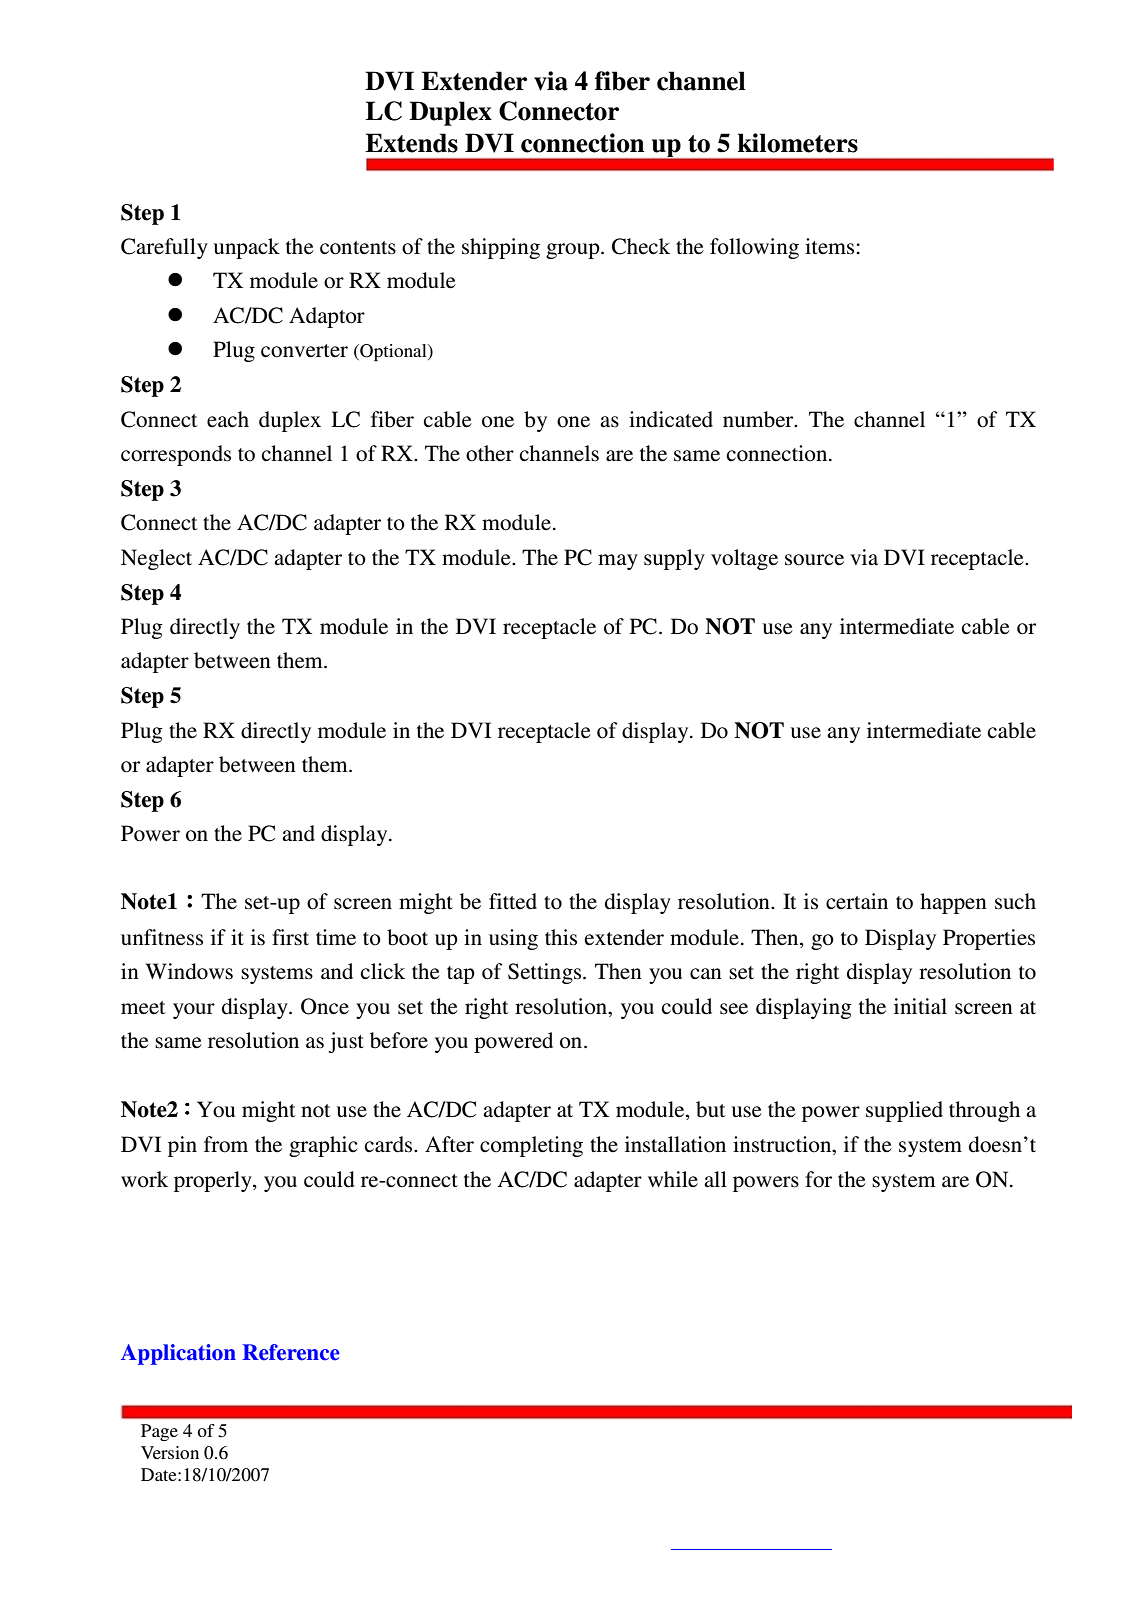  What do you see at coordinates (953, 903) in the screenshot?
I see `happen` at bounding box center [953, 903].
